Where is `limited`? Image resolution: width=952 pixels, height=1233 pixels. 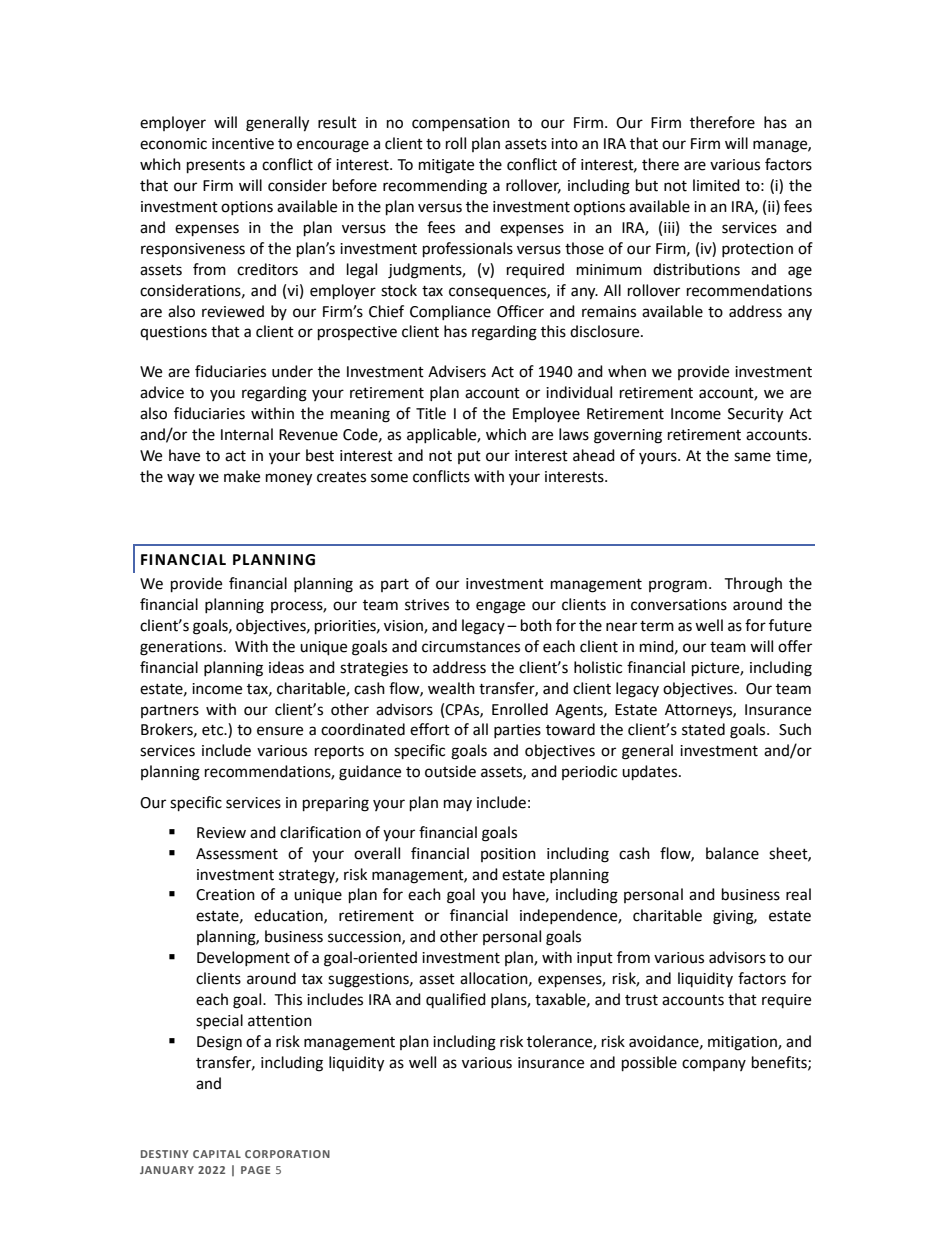
limited is located at coordinates (716, 185).
